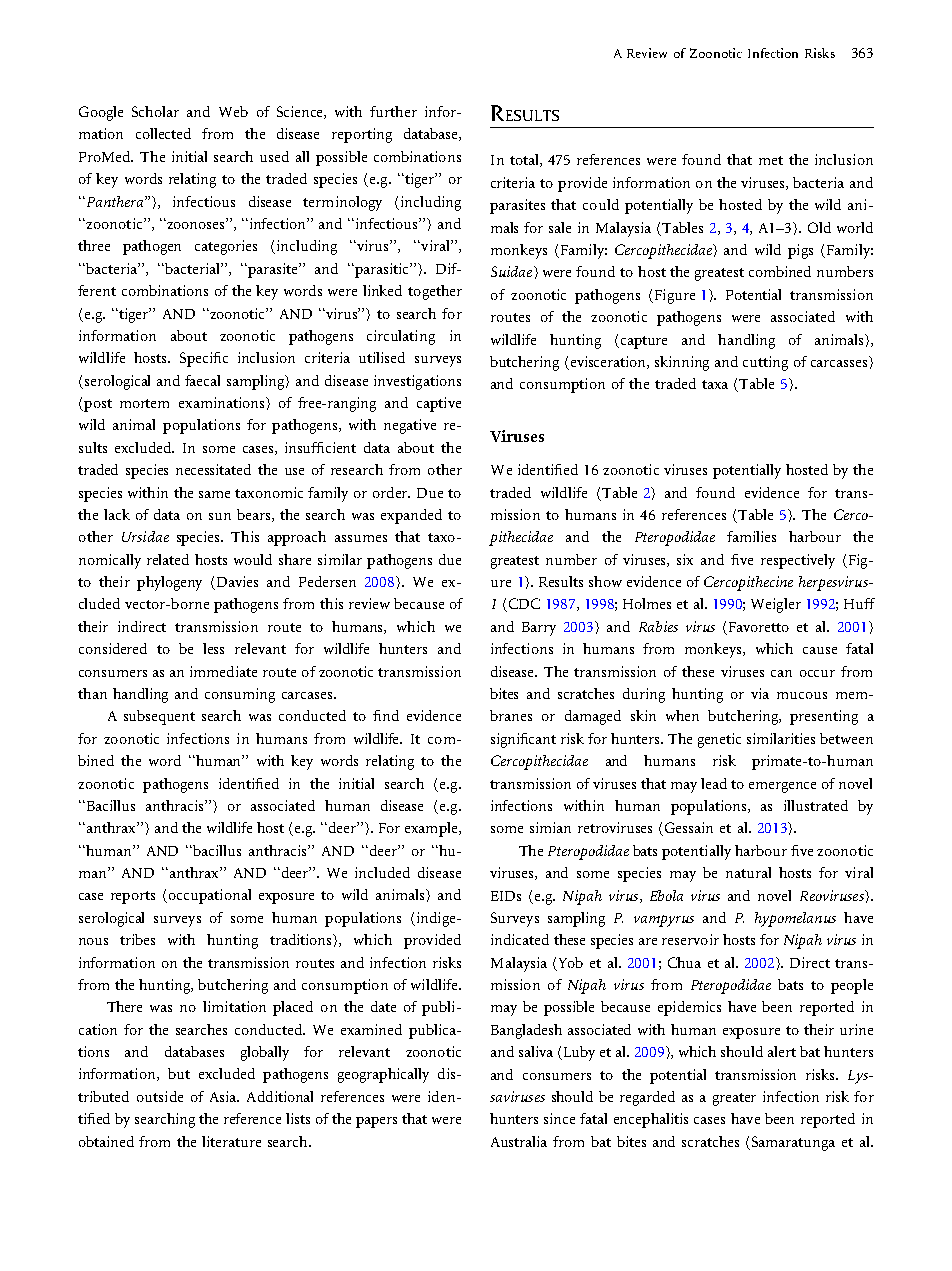  I want to click on occur, so click(817, 673).
